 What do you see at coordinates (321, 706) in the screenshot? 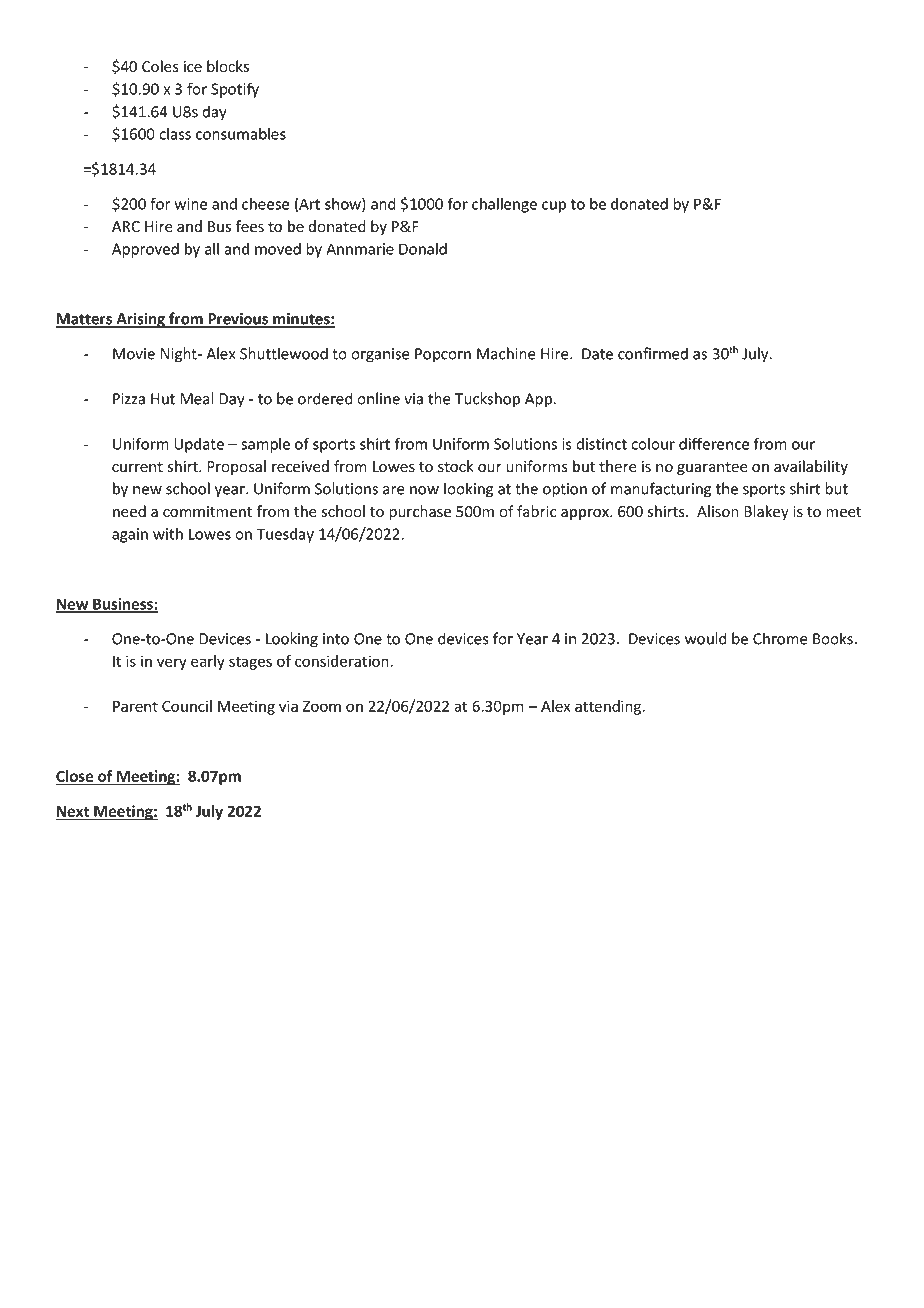
I see `Zoom` at bounding box center [321, 706].
